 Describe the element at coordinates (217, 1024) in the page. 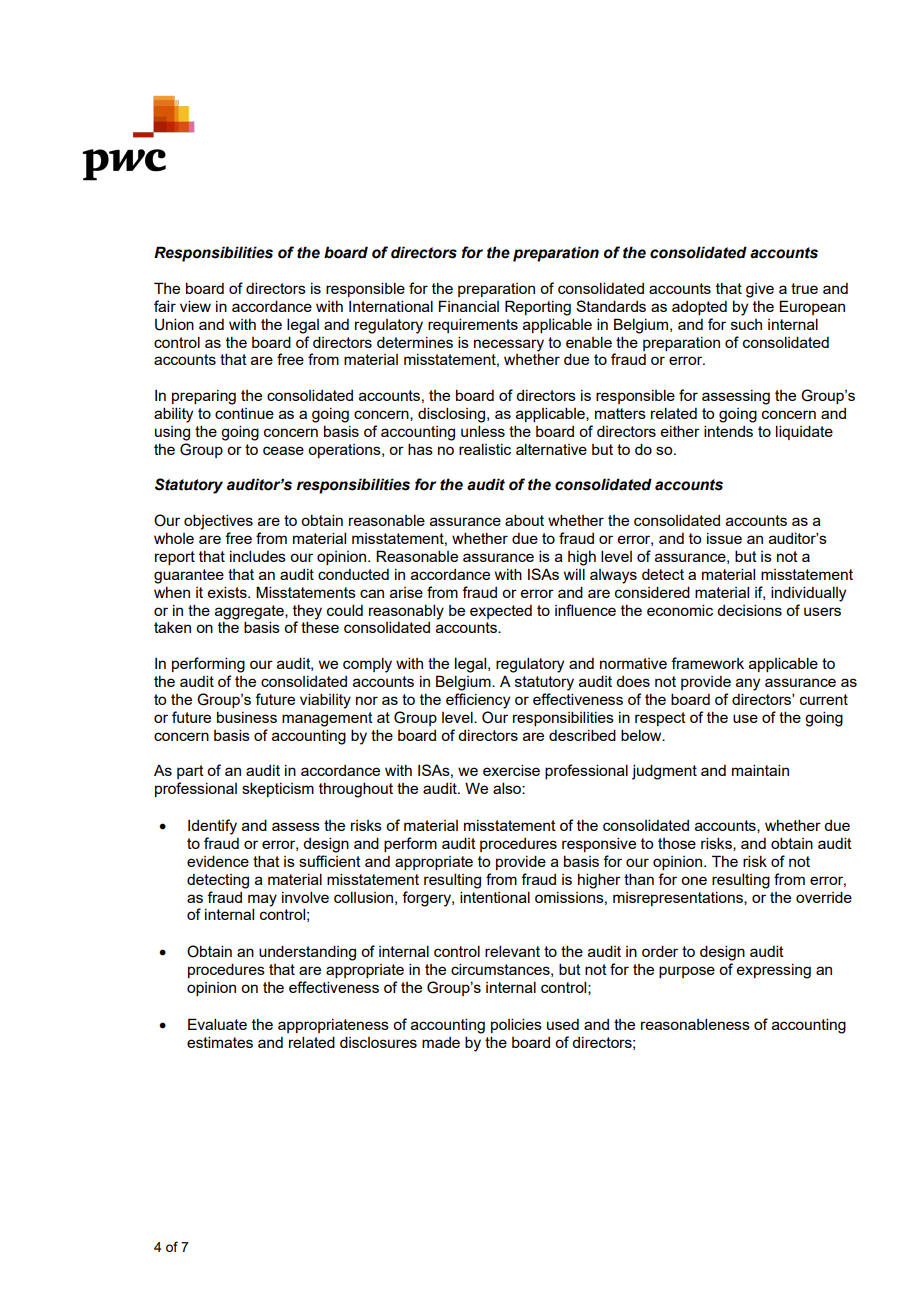

I see `Evaluate` at that location.
